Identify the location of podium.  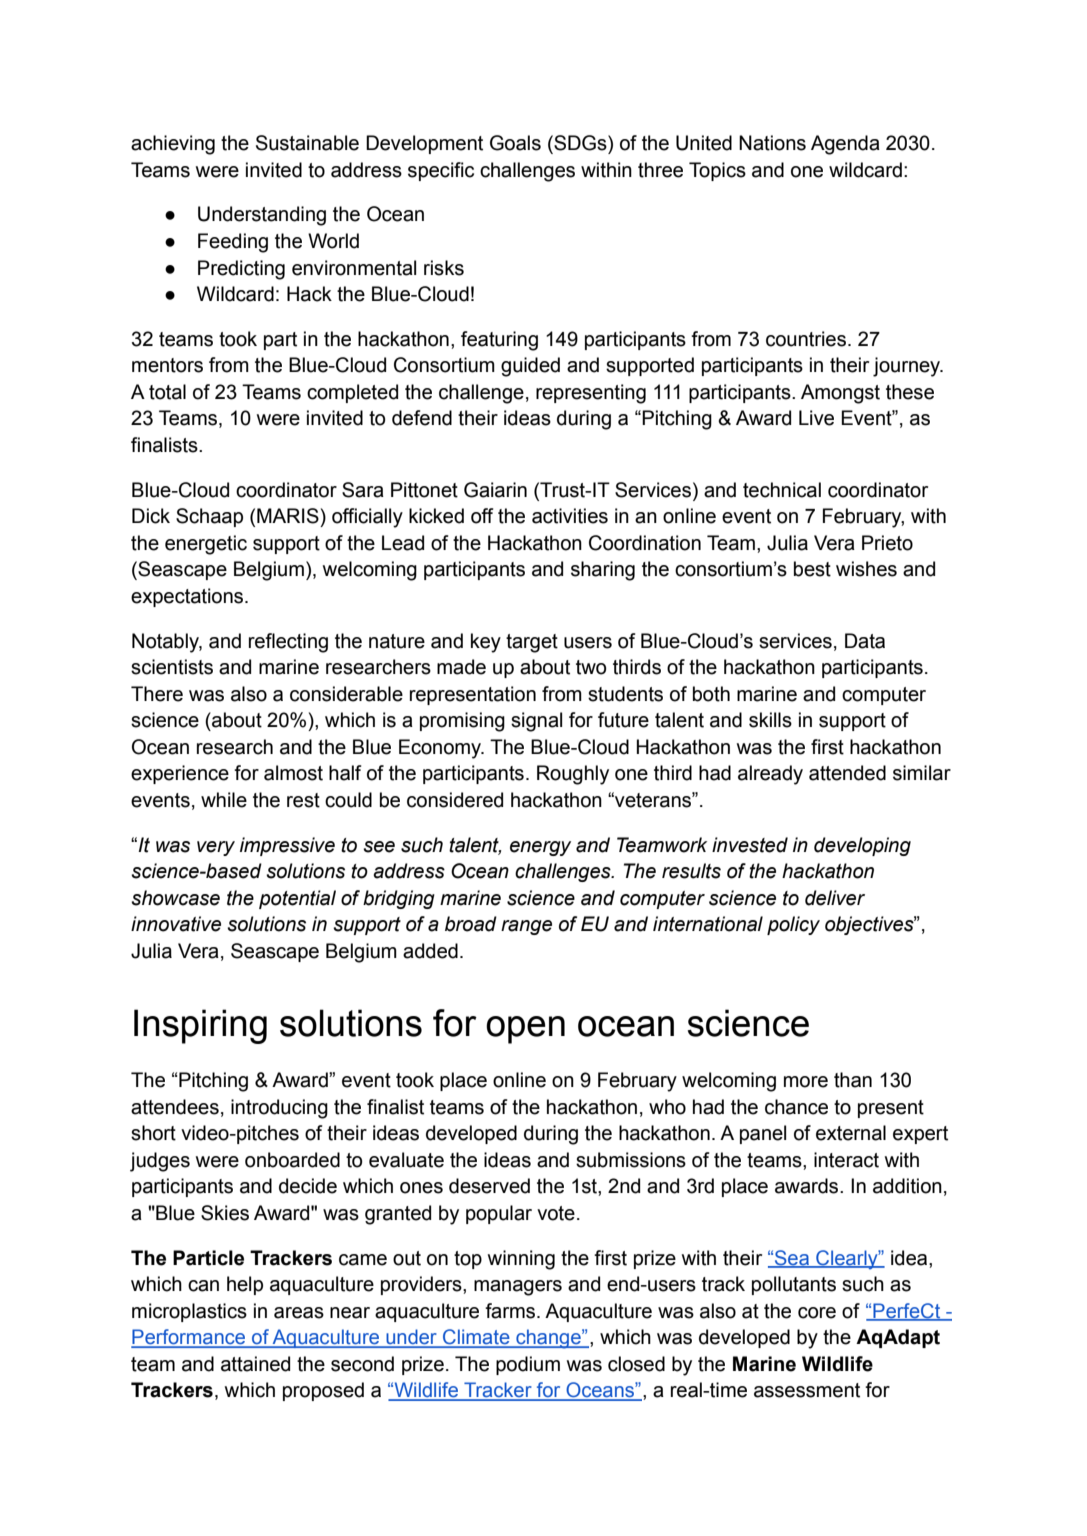
(528, 1365).
